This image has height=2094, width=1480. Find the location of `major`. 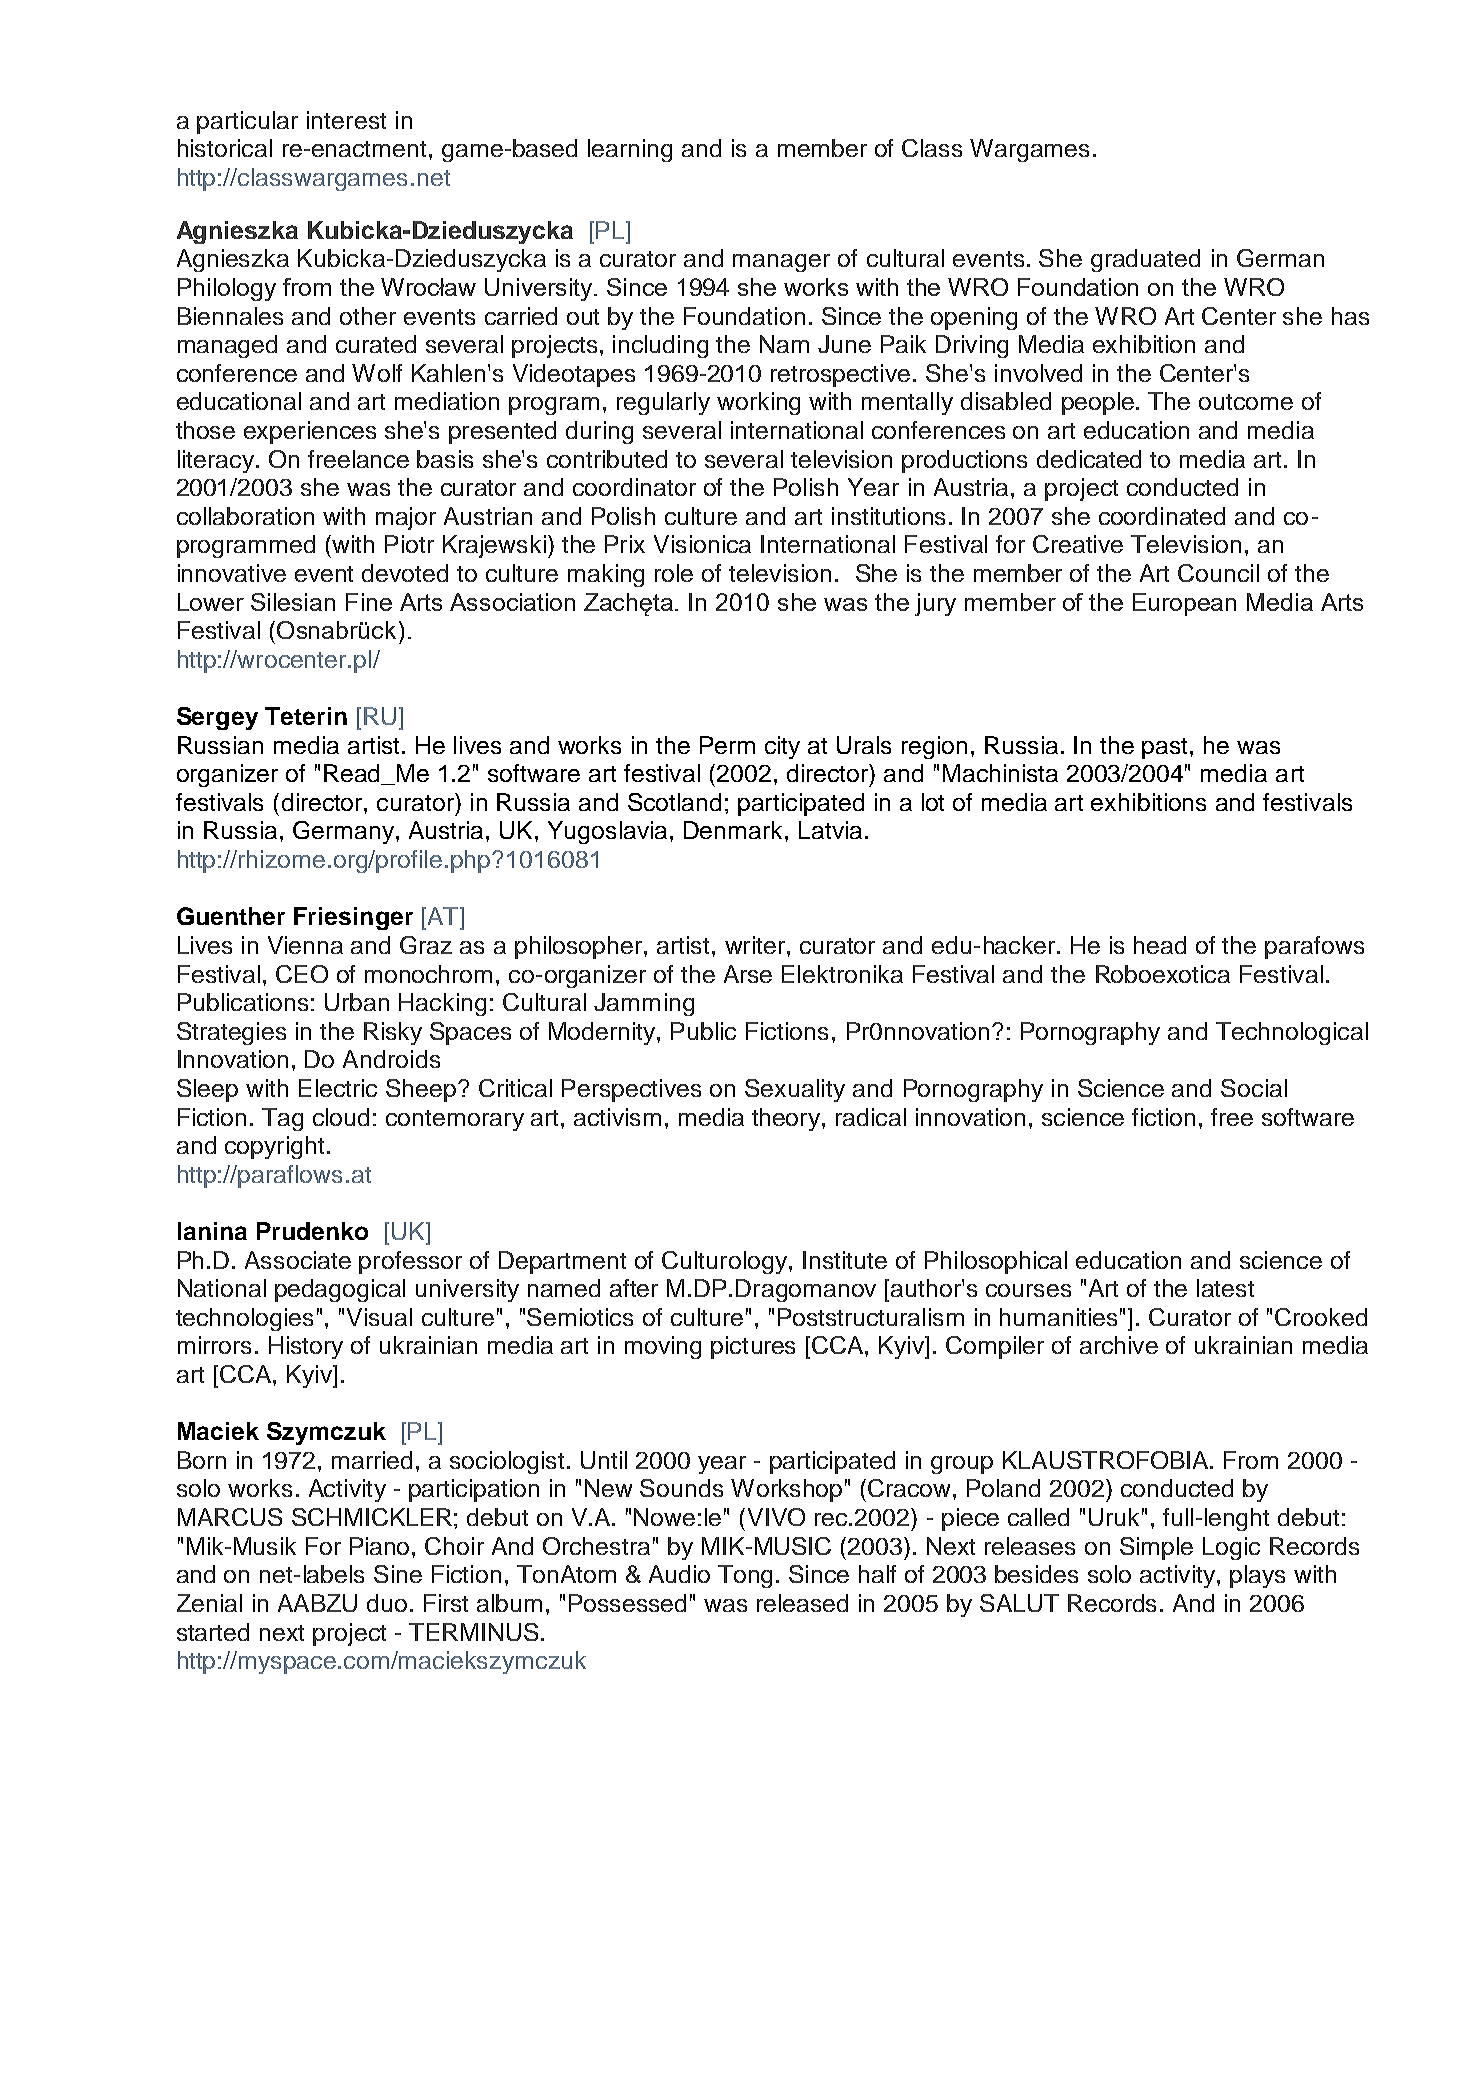

major is located at coordinates (406, 518).
